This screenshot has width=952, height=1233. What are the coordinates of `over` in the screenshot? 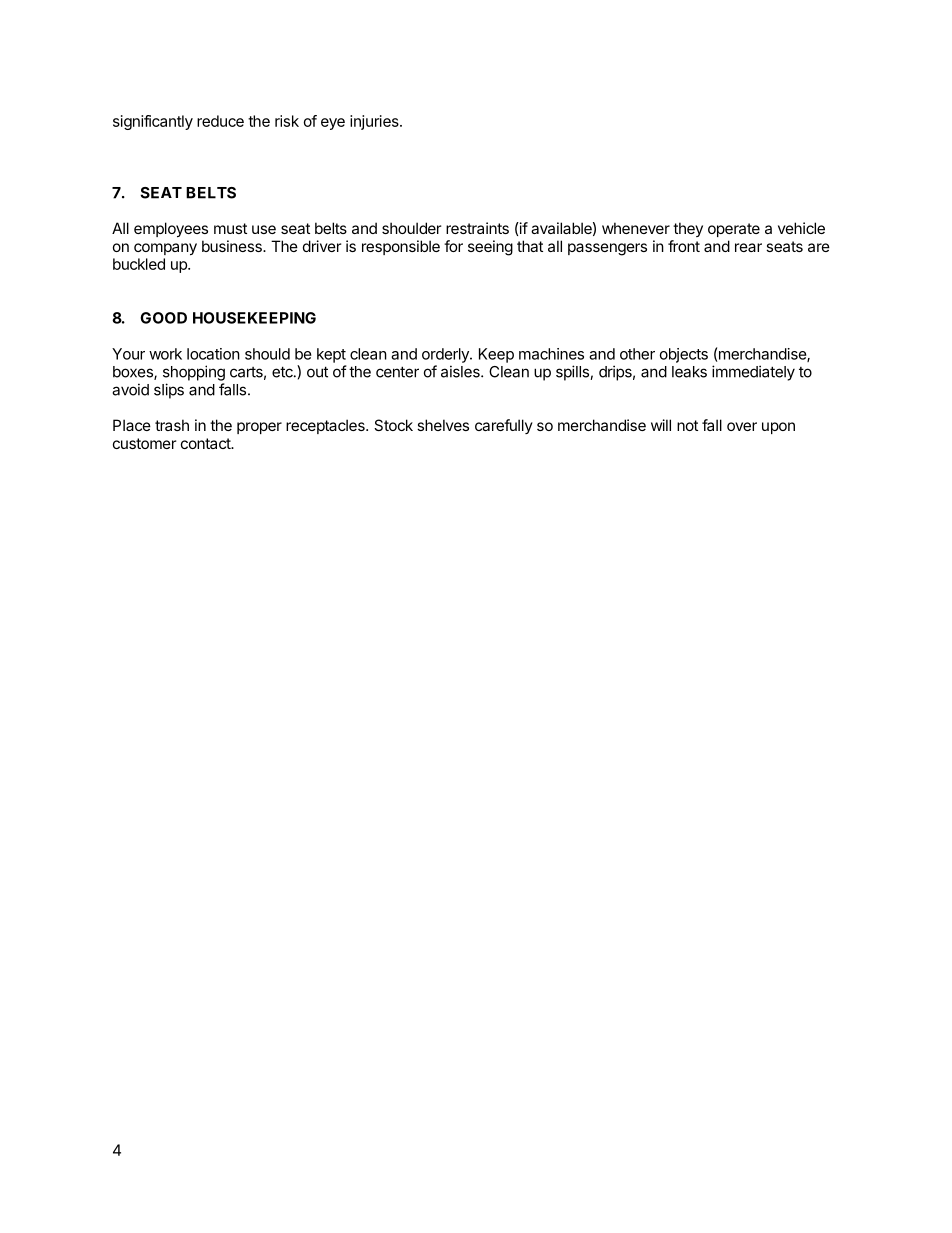 It's located at (742, 426).
